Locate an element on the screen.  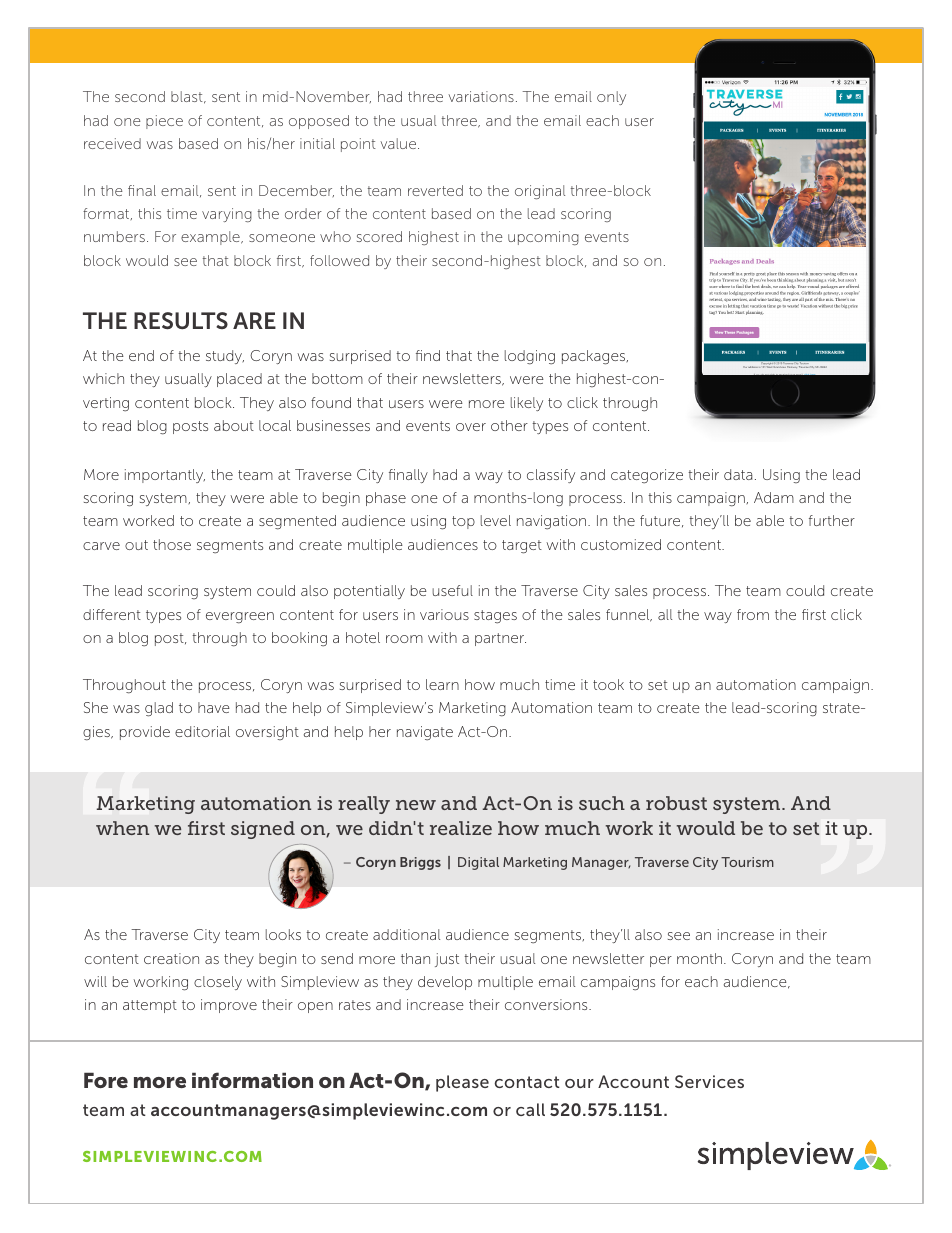
variations is located at coordinates (481, 96).
